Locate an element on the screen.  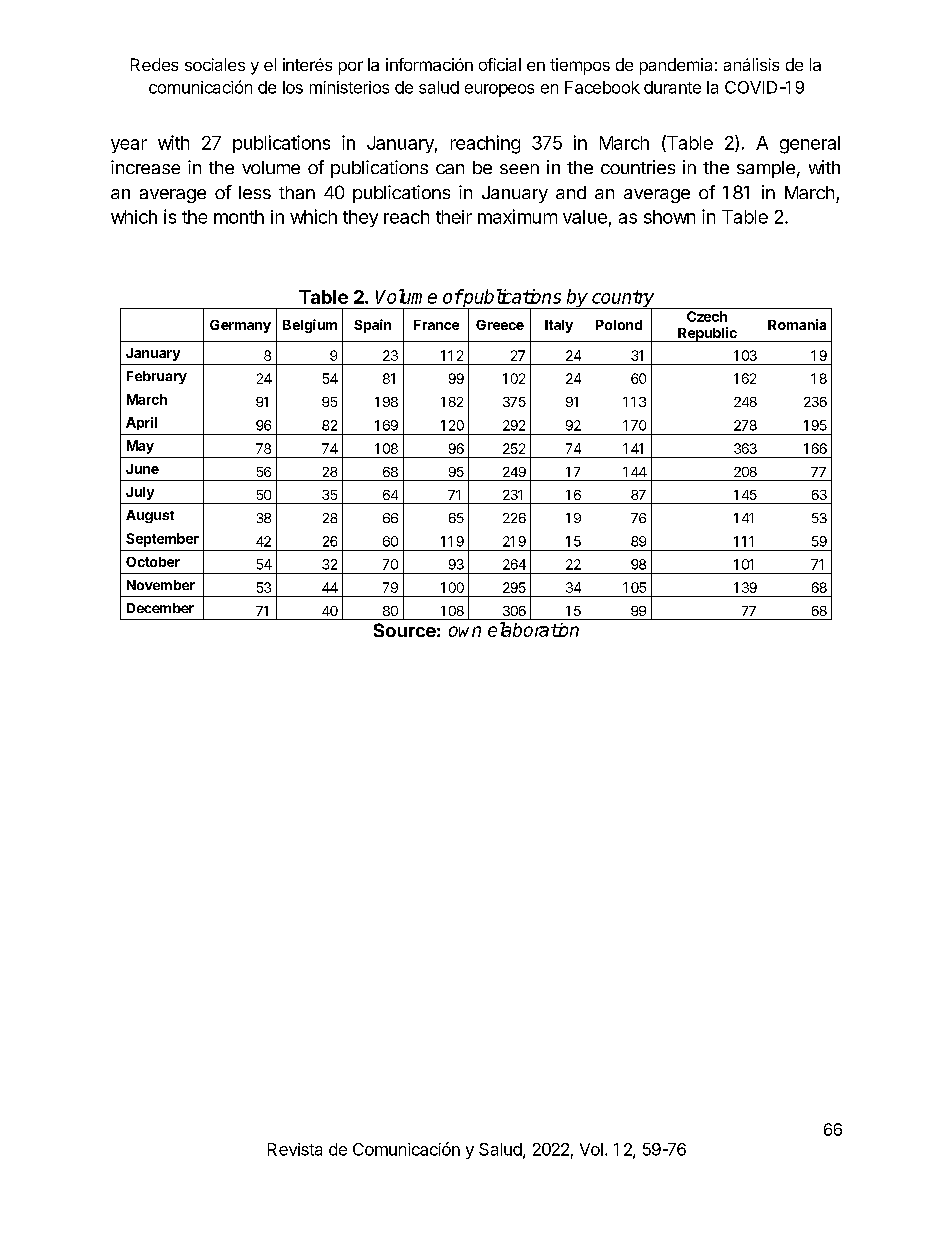
los is located at coordinates (293, 87).
